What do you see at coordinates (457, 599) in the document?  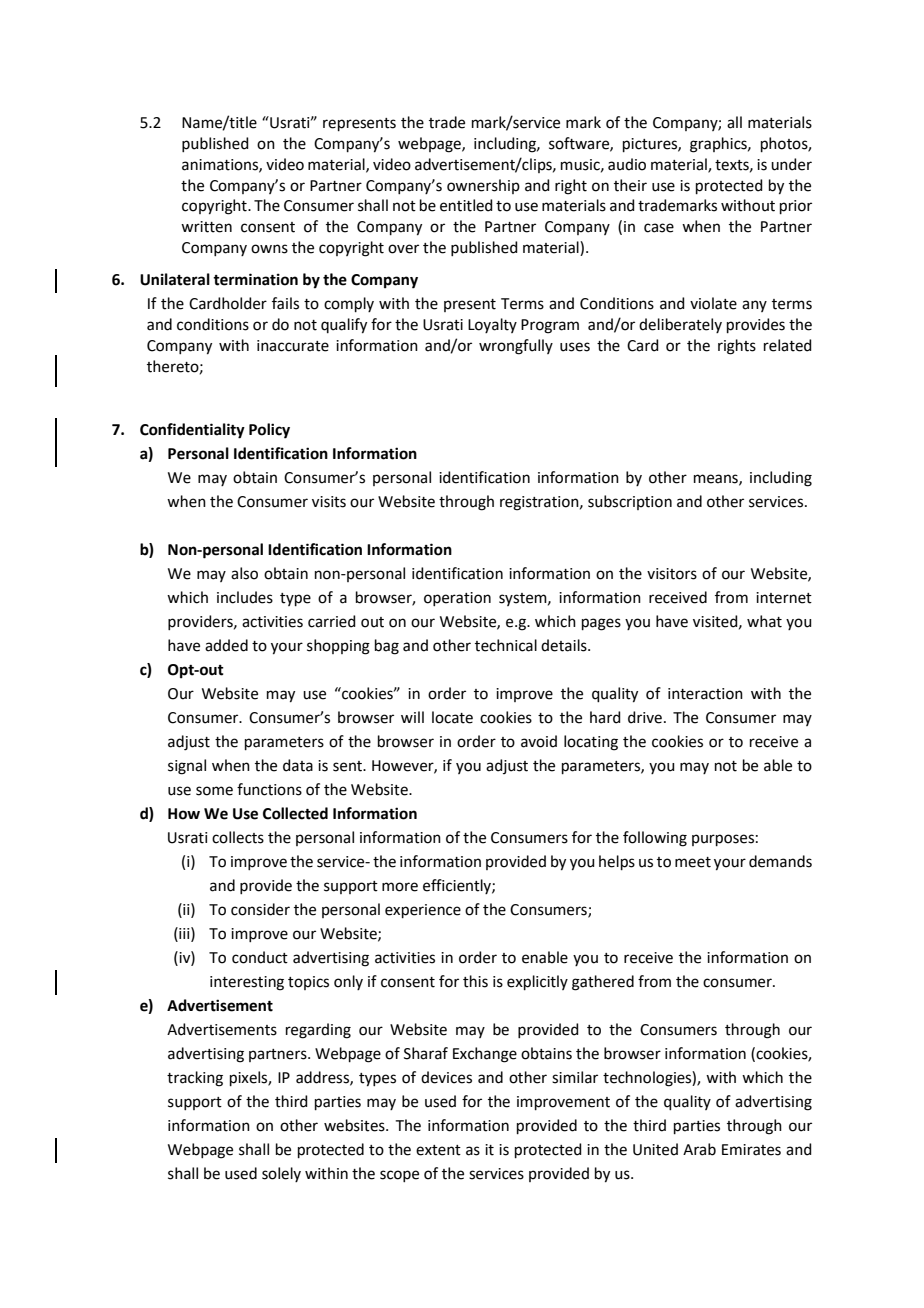 I see `operation` at bounding box center [457, 599].
